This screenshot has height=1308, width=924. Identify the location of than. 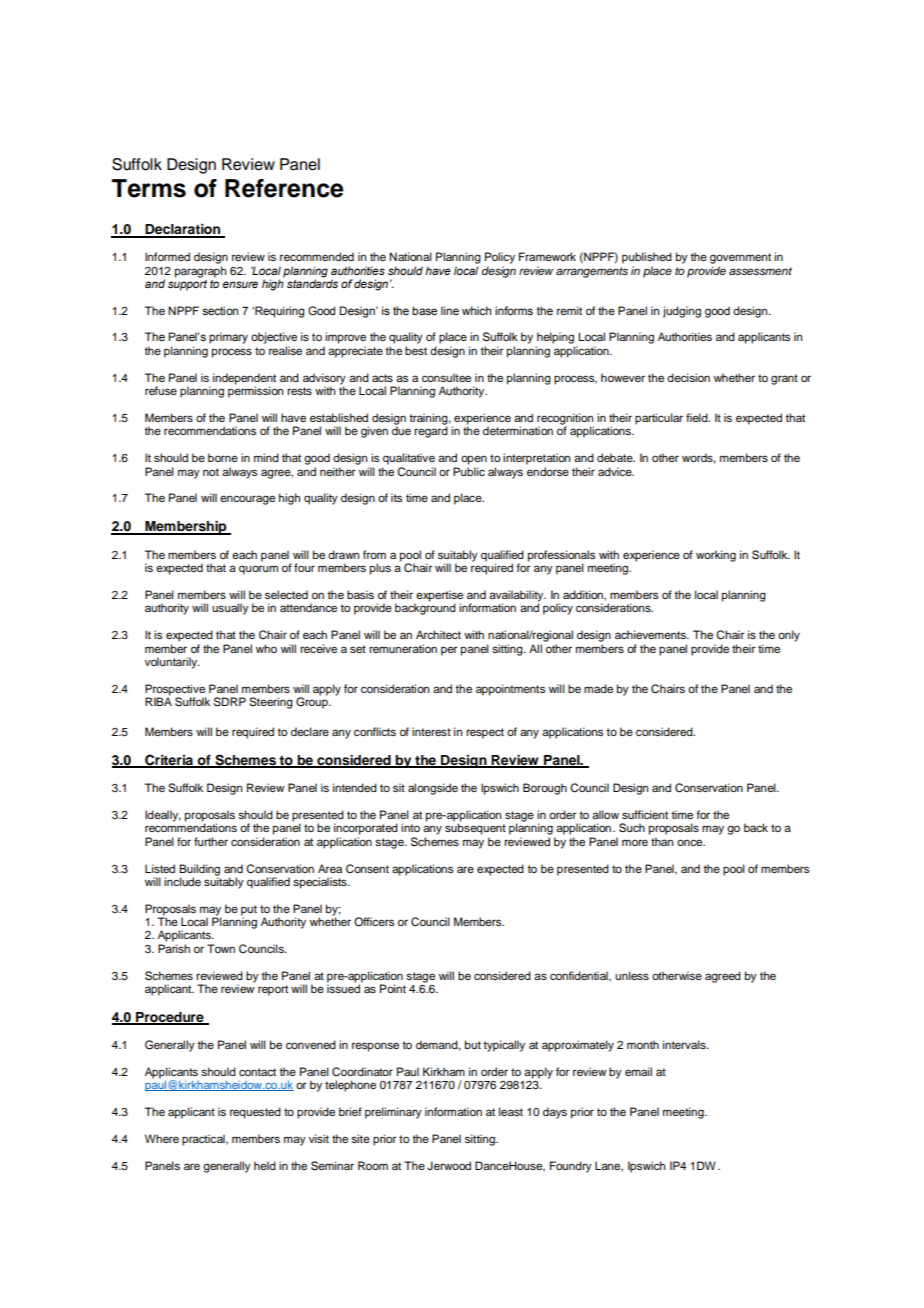
(662, 841).
